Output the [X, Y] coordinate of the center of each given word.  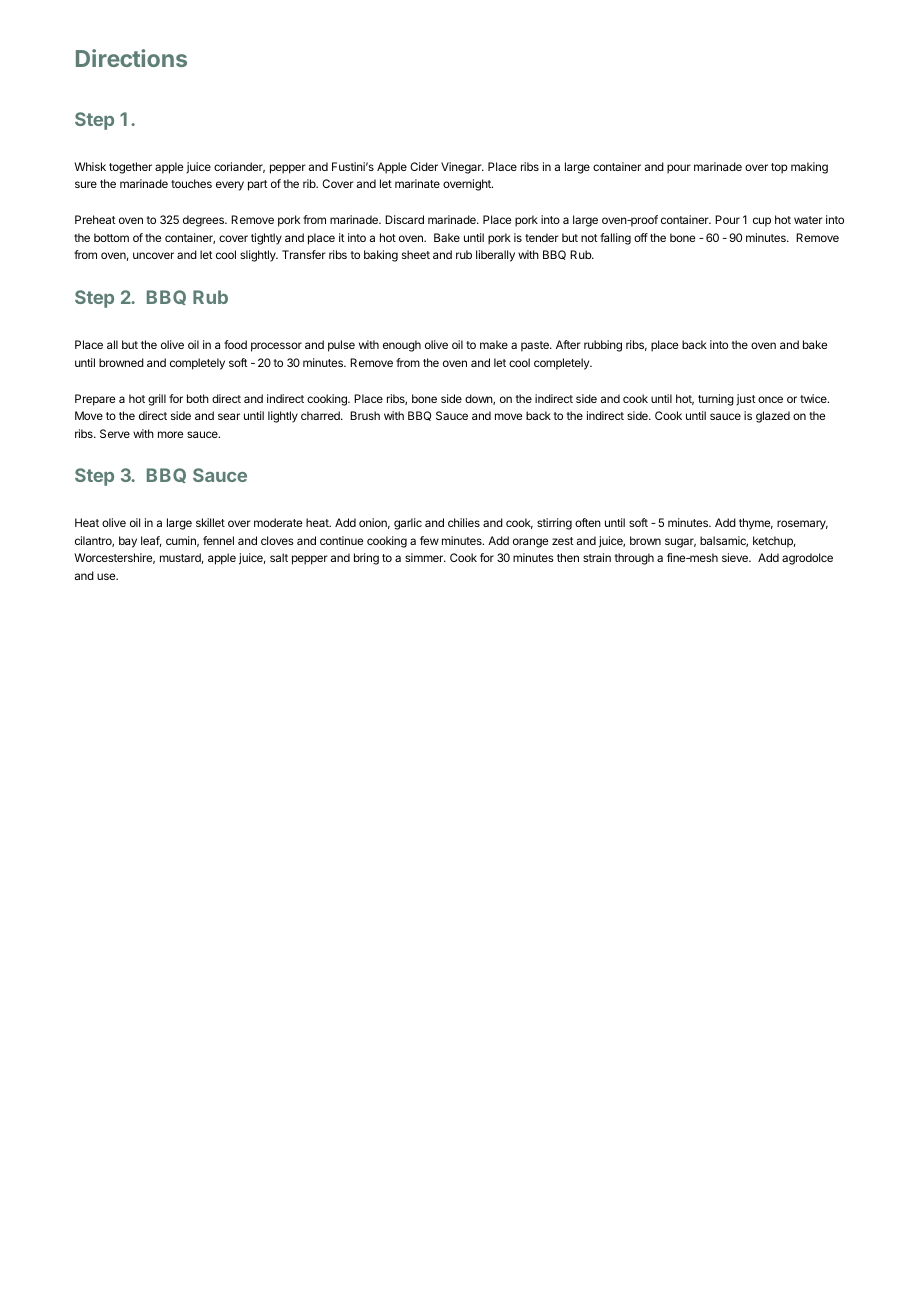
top [779, 168]
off [641, 237]
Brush [365, 415]
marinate [417, 183]
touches [191, 183]
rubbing [603, 346]
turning [716, 400]
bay [128, 542]
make [494, 344]
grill [157, 400]
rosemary [802, 525]
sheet [416, 254]
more [170, 434]
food [235, 344]
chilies [464, 522]
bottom [111, 237]
